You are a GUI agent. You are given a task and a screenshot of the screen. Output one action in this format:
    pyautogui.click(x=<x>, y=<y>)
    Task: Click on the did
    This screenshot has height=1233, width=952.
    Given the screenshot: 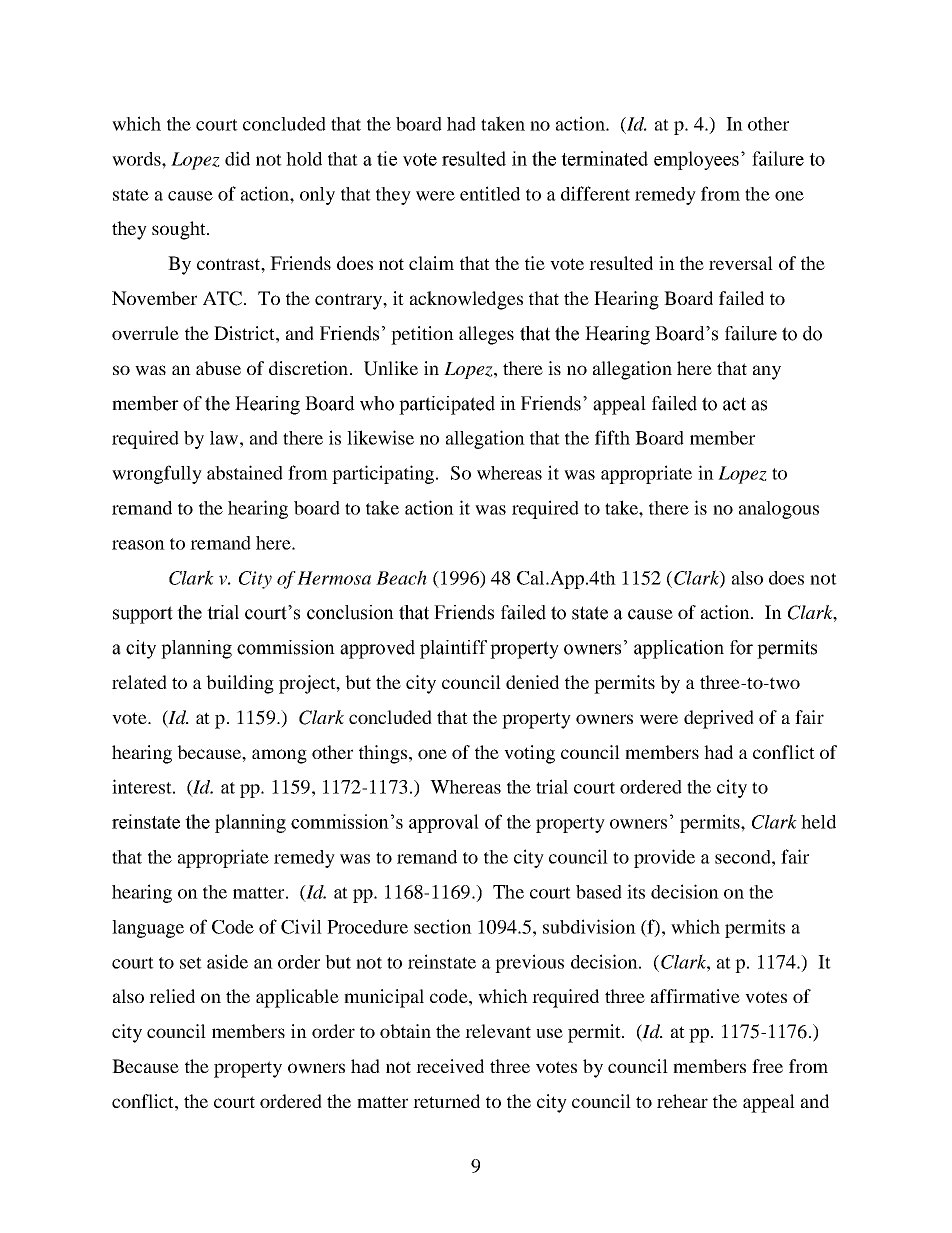 What is the action you would take?
    pyautogui.click(x=237, y=158)
